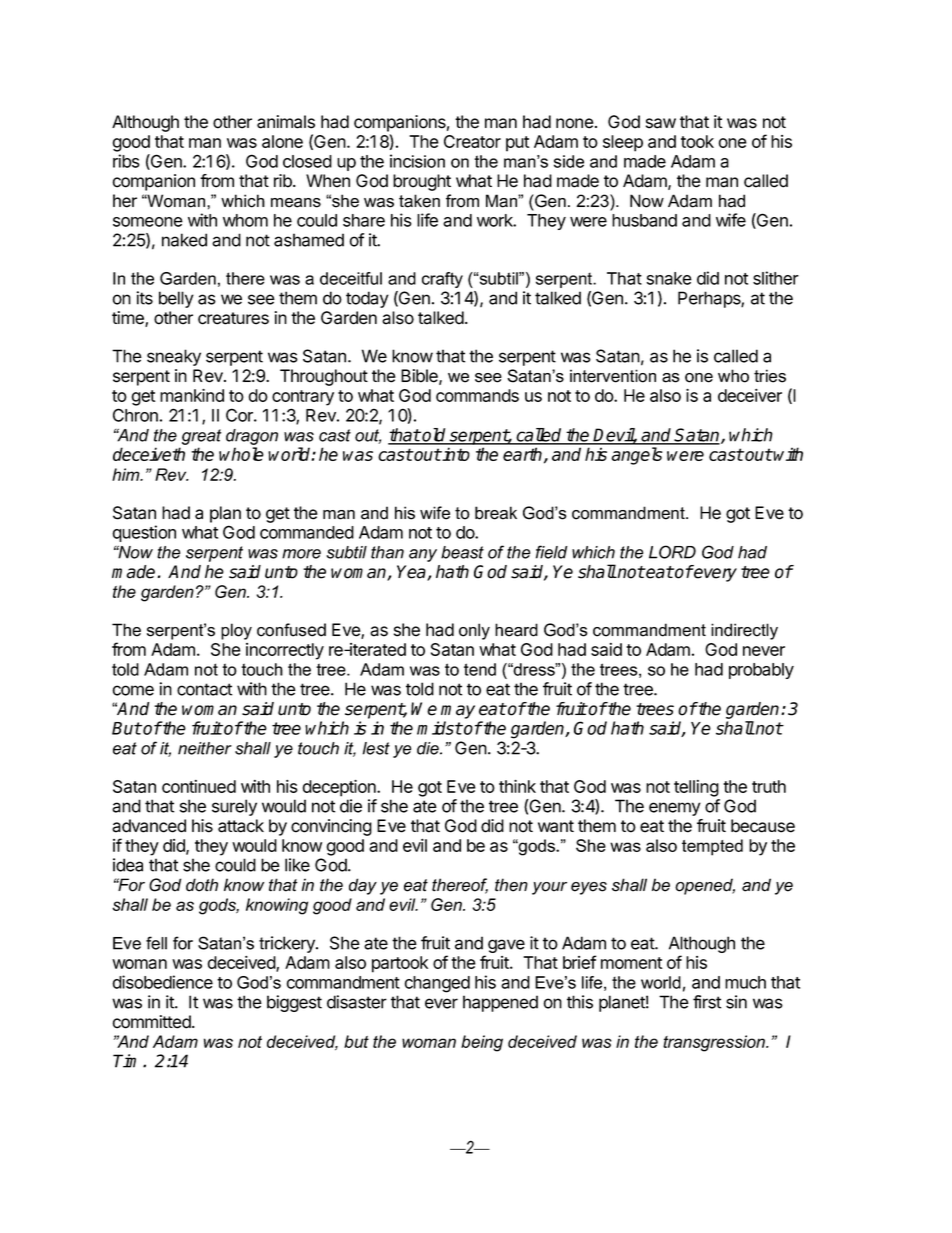 The height and width of the screenshot is (1233, 952). What do you see at coordinates (199, 786) in the screenshot?
I see `continued` at bounding box center [199, 786].
